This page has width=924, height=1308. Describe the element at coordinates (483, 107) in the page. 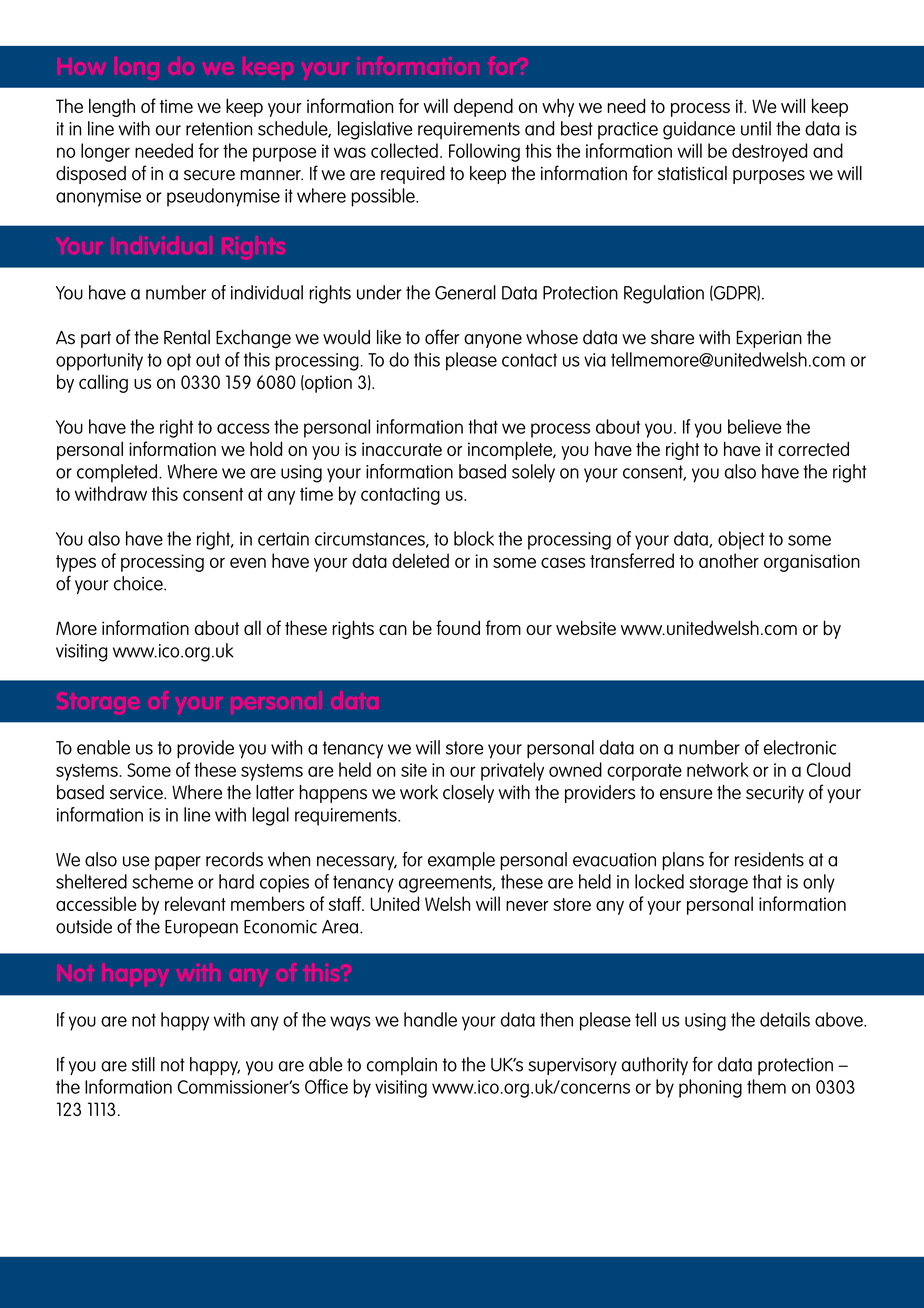

I see `depend` at that location.
